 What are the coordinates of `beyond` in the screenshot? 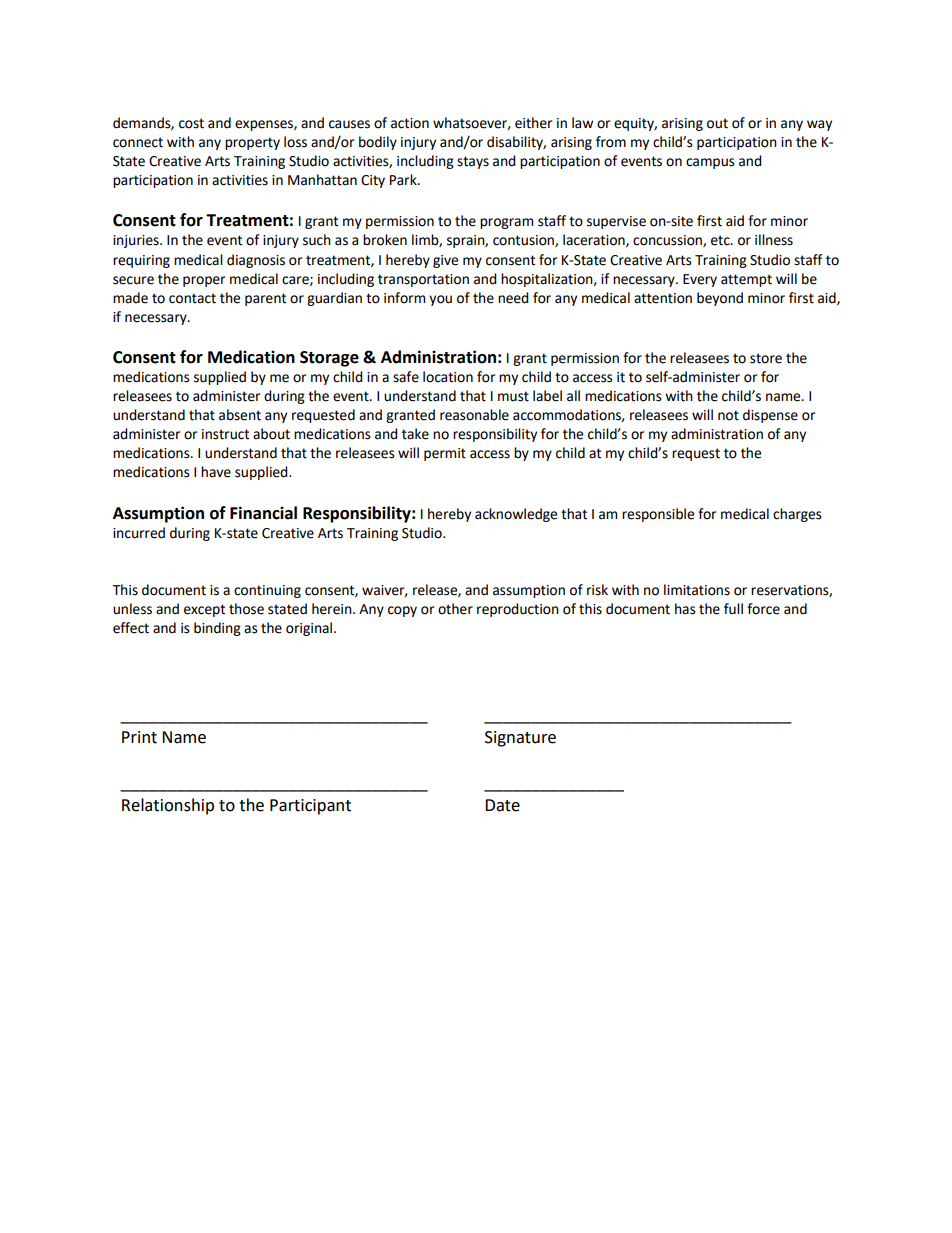 It's located at (720, 299).
